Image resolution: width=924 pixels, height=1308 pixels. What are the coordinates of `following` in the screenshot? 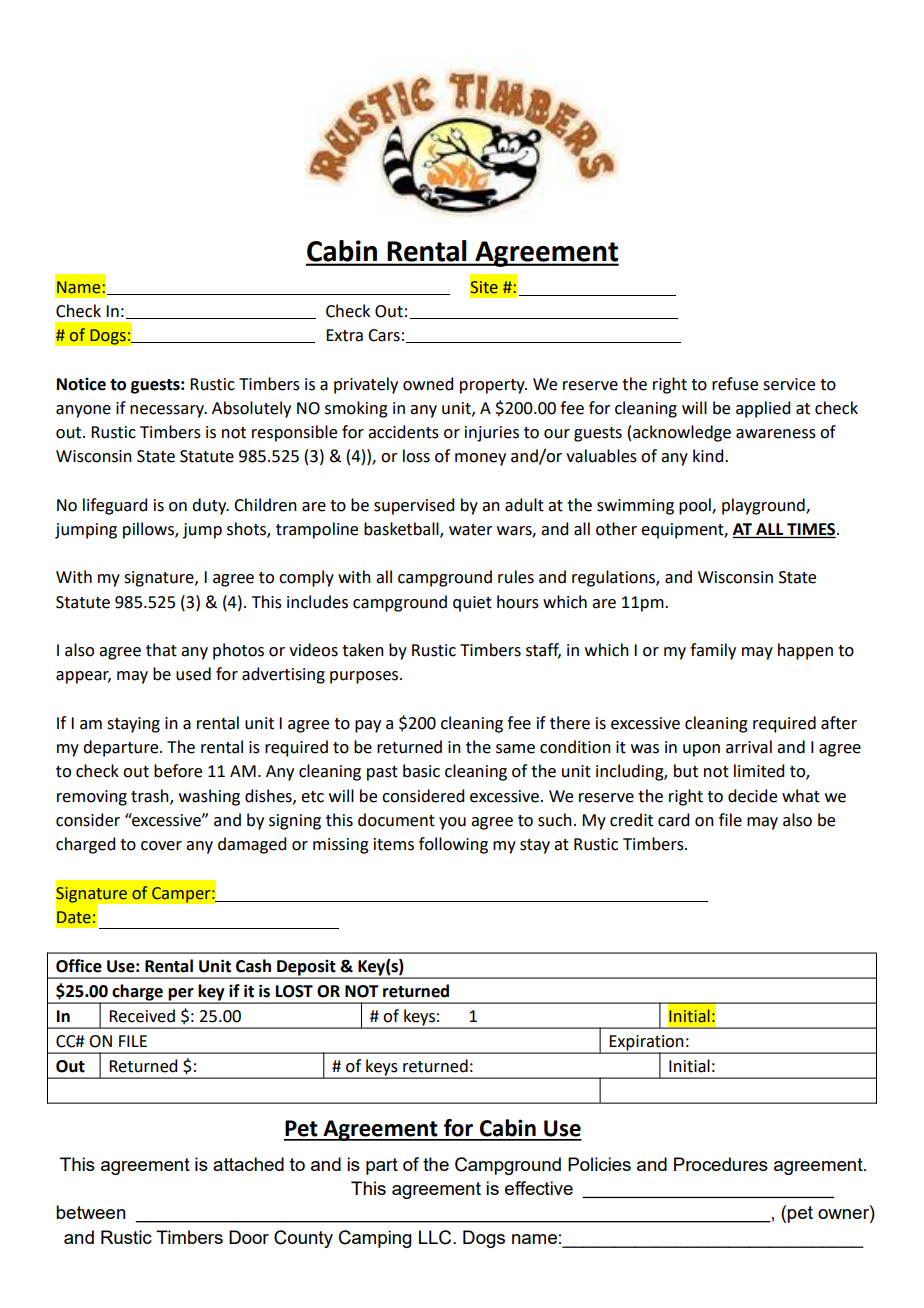 It's located at (453, 845).
